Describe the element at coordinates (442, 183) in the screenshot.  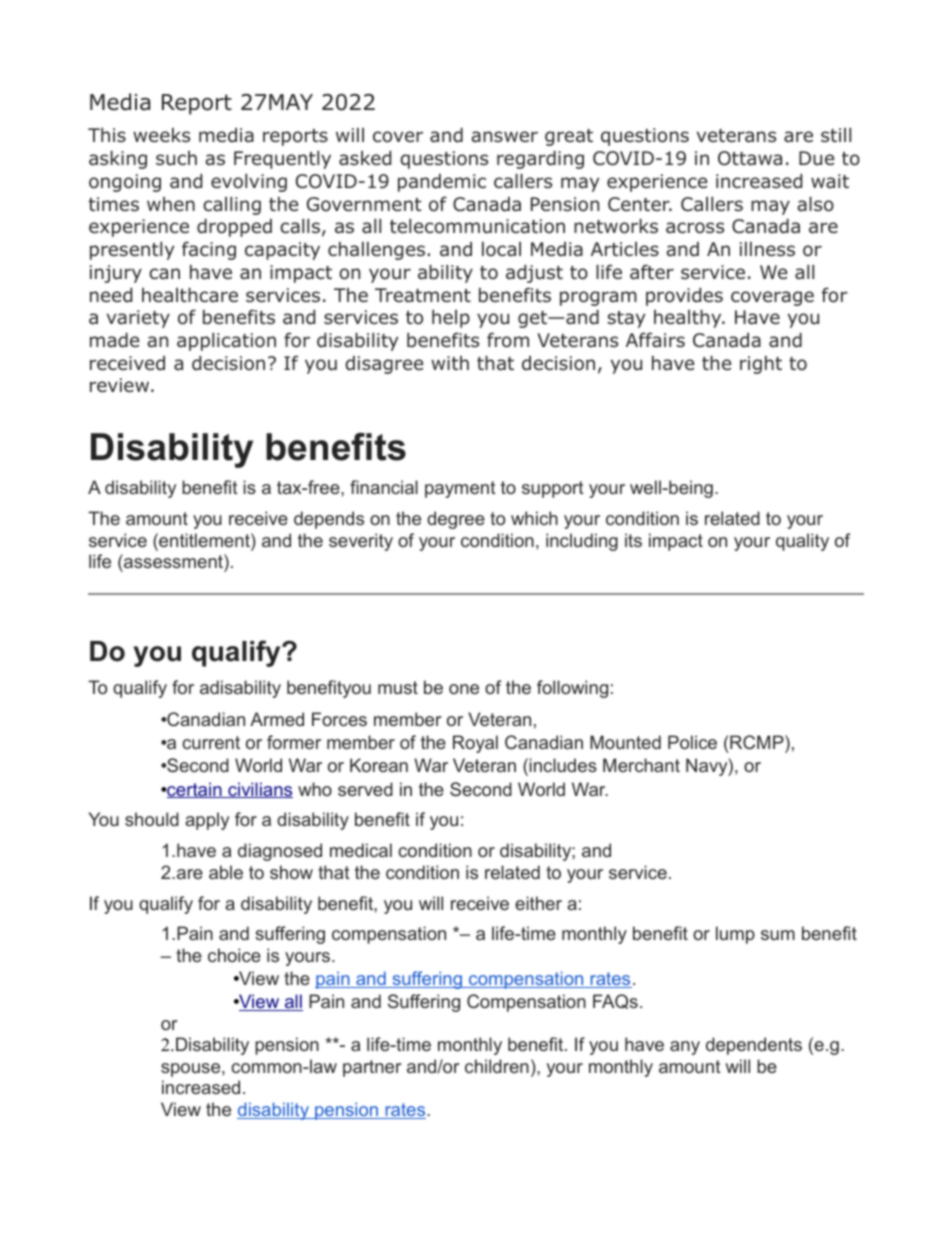
I see `pandemic` at that location.
